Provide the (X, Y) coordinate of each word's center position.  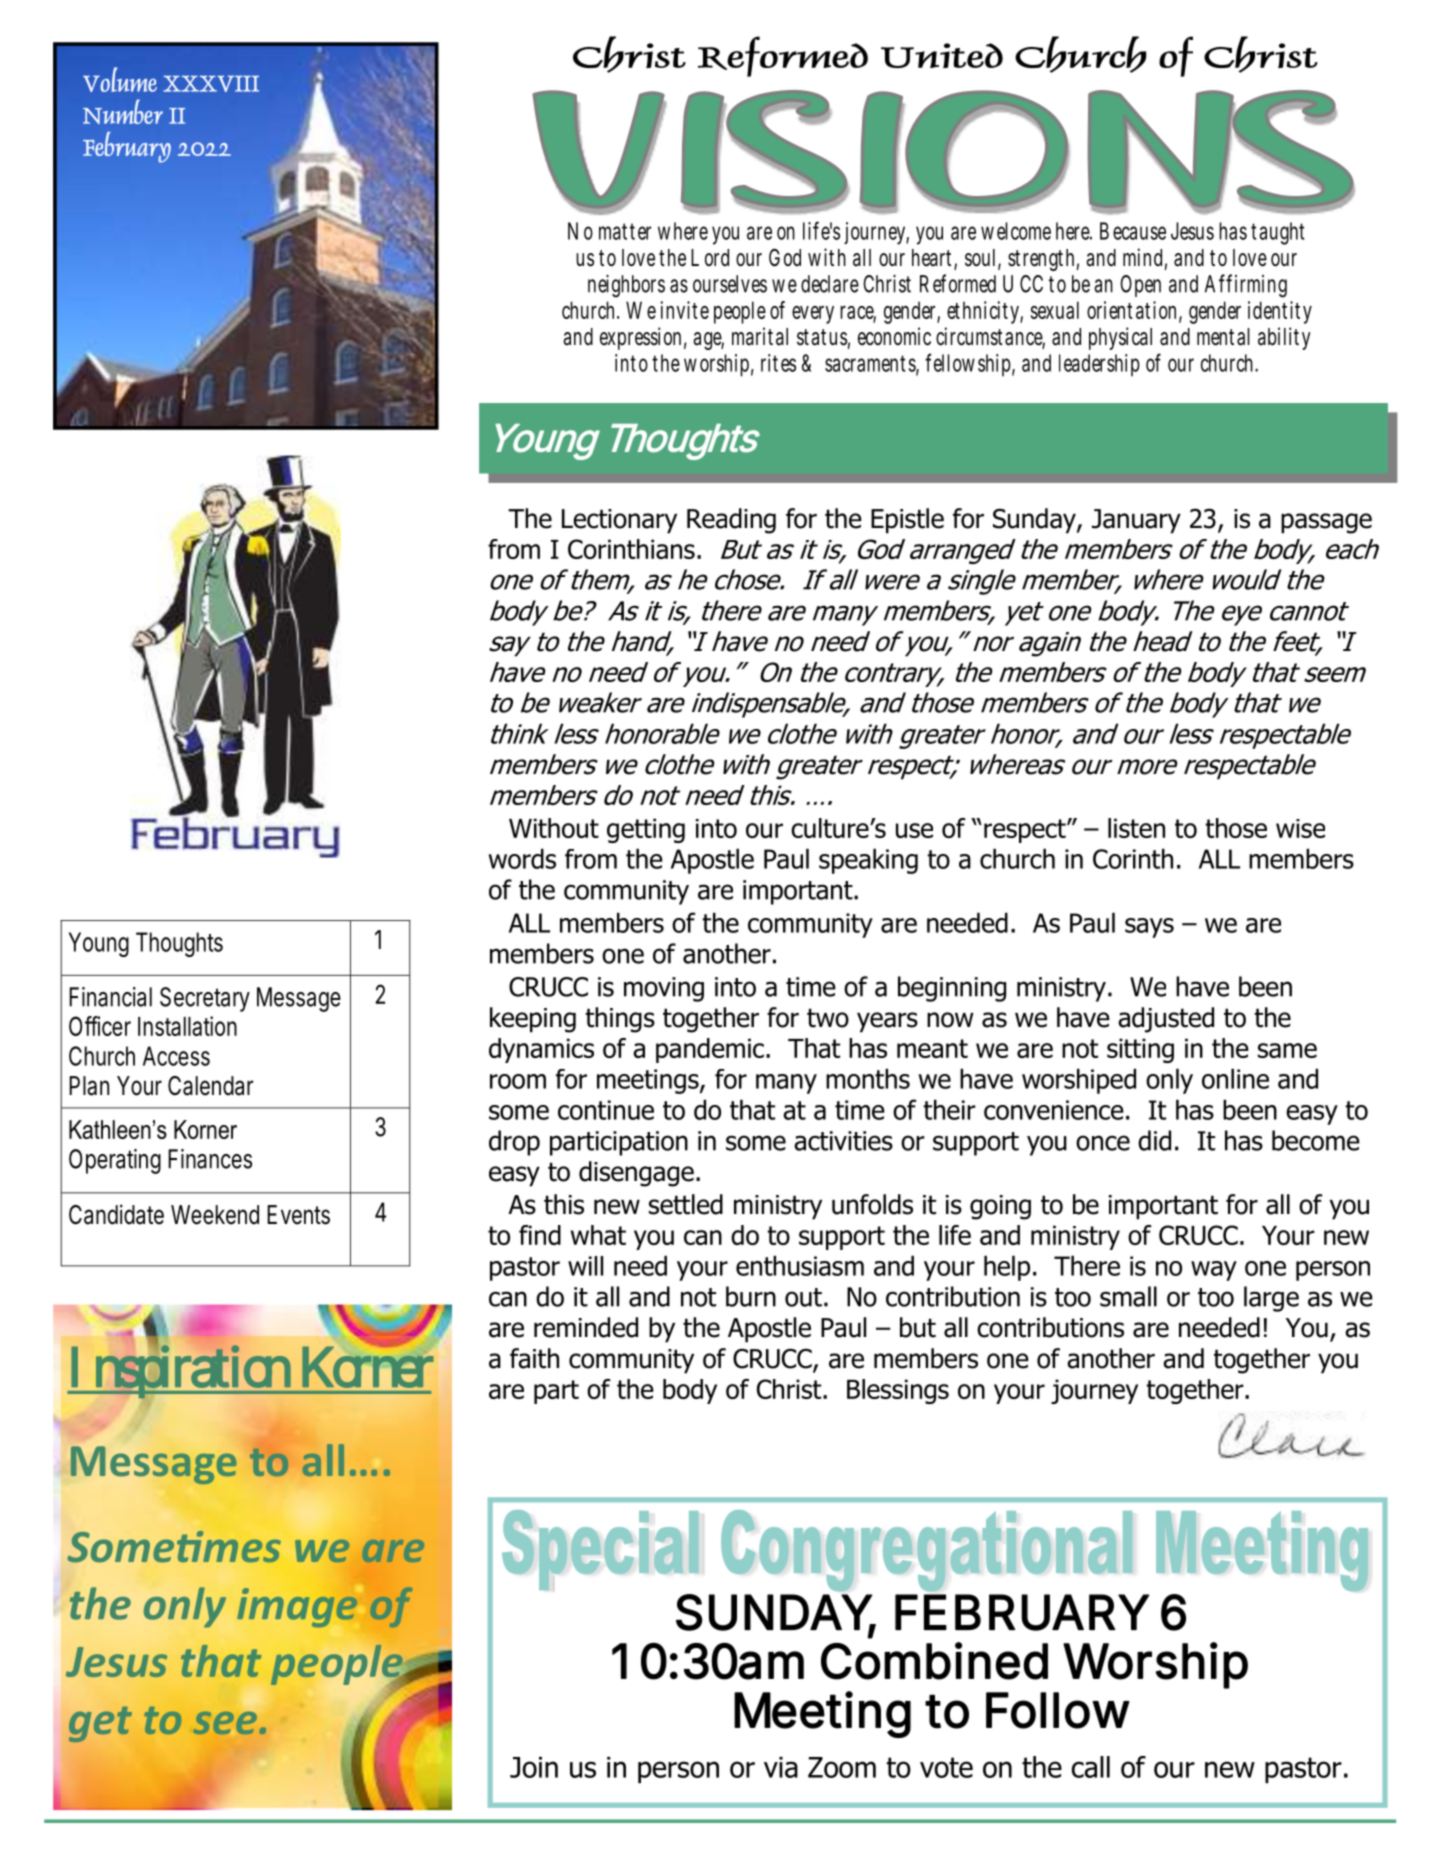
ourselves (730, 284)
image (297, 1608)
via (781, 1767)
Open (1140, 286)
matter (625, 231)
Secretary (205, 999)
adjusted (1166, 1020)
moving (664, 989)
